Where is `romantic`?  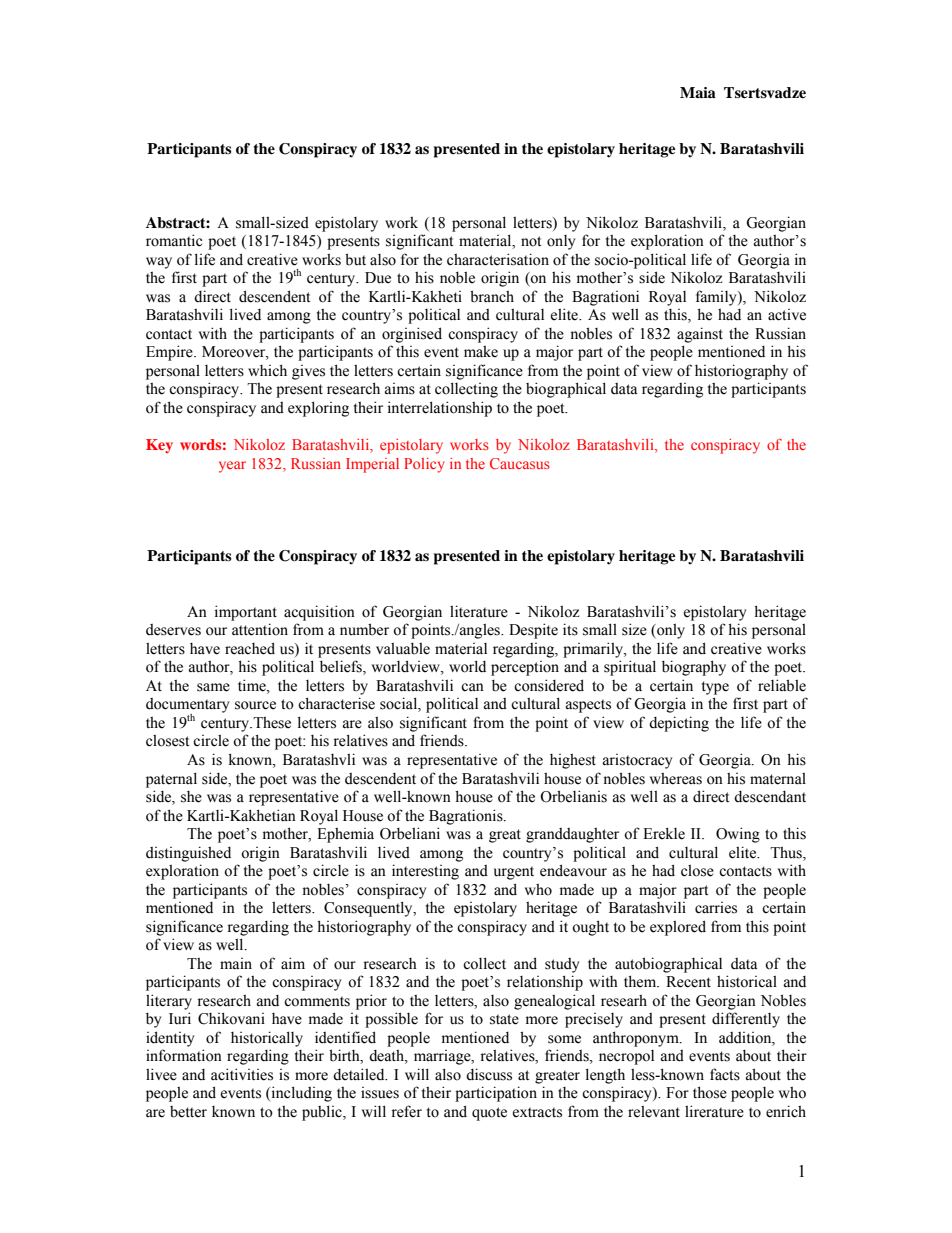 romantic is located at coordinates (174, 240).
